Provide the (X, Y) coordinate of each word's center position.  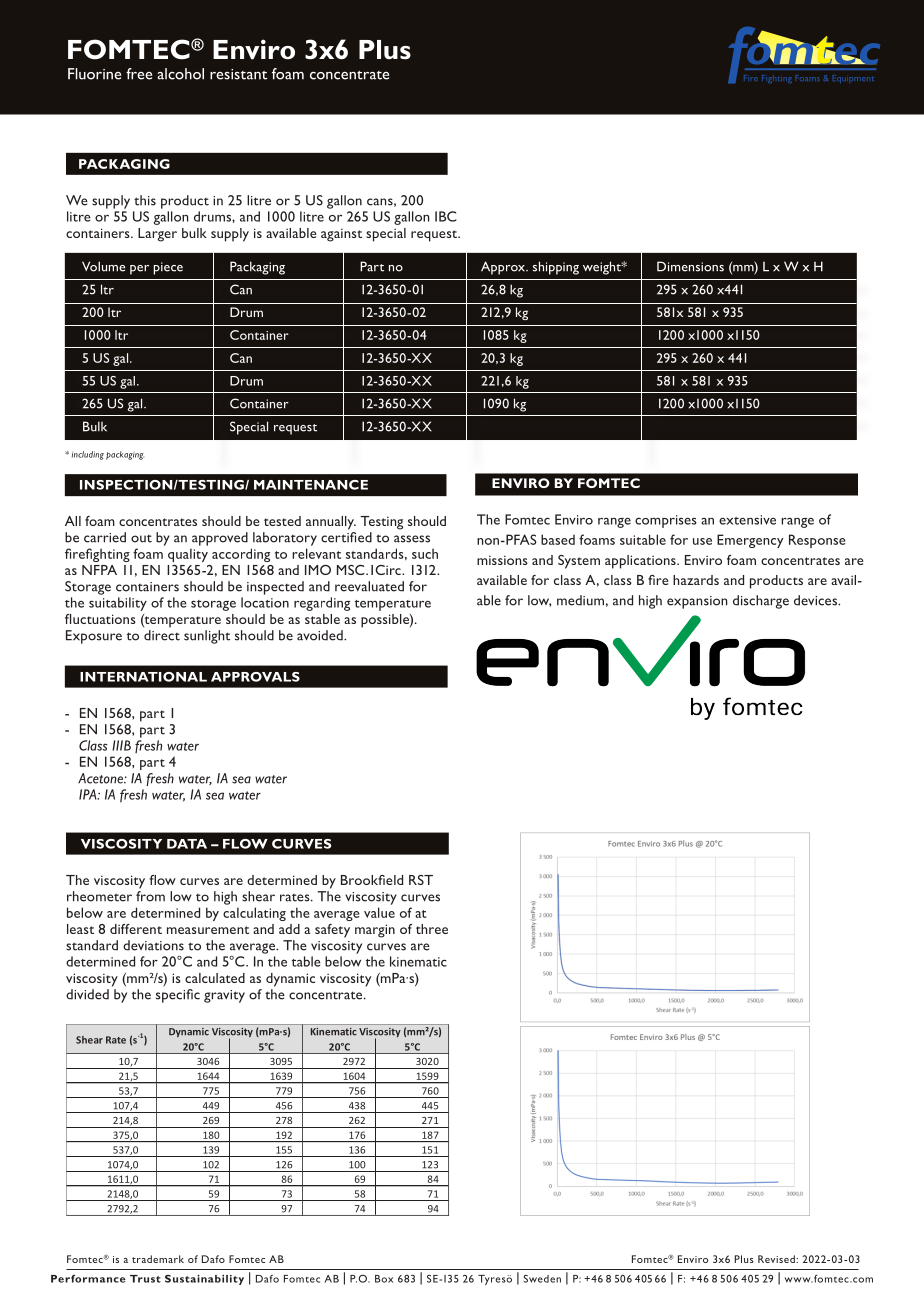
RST (421, 880)
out (141, 539)
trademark (158, 1259)
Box (384, 1279)
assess (412, 539)
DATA (187, 844)
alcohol (180, 74)
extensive (747, 520)
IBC (446, 216)
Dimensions (690, 266)
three (432, 929)
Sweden (542, 1279)
